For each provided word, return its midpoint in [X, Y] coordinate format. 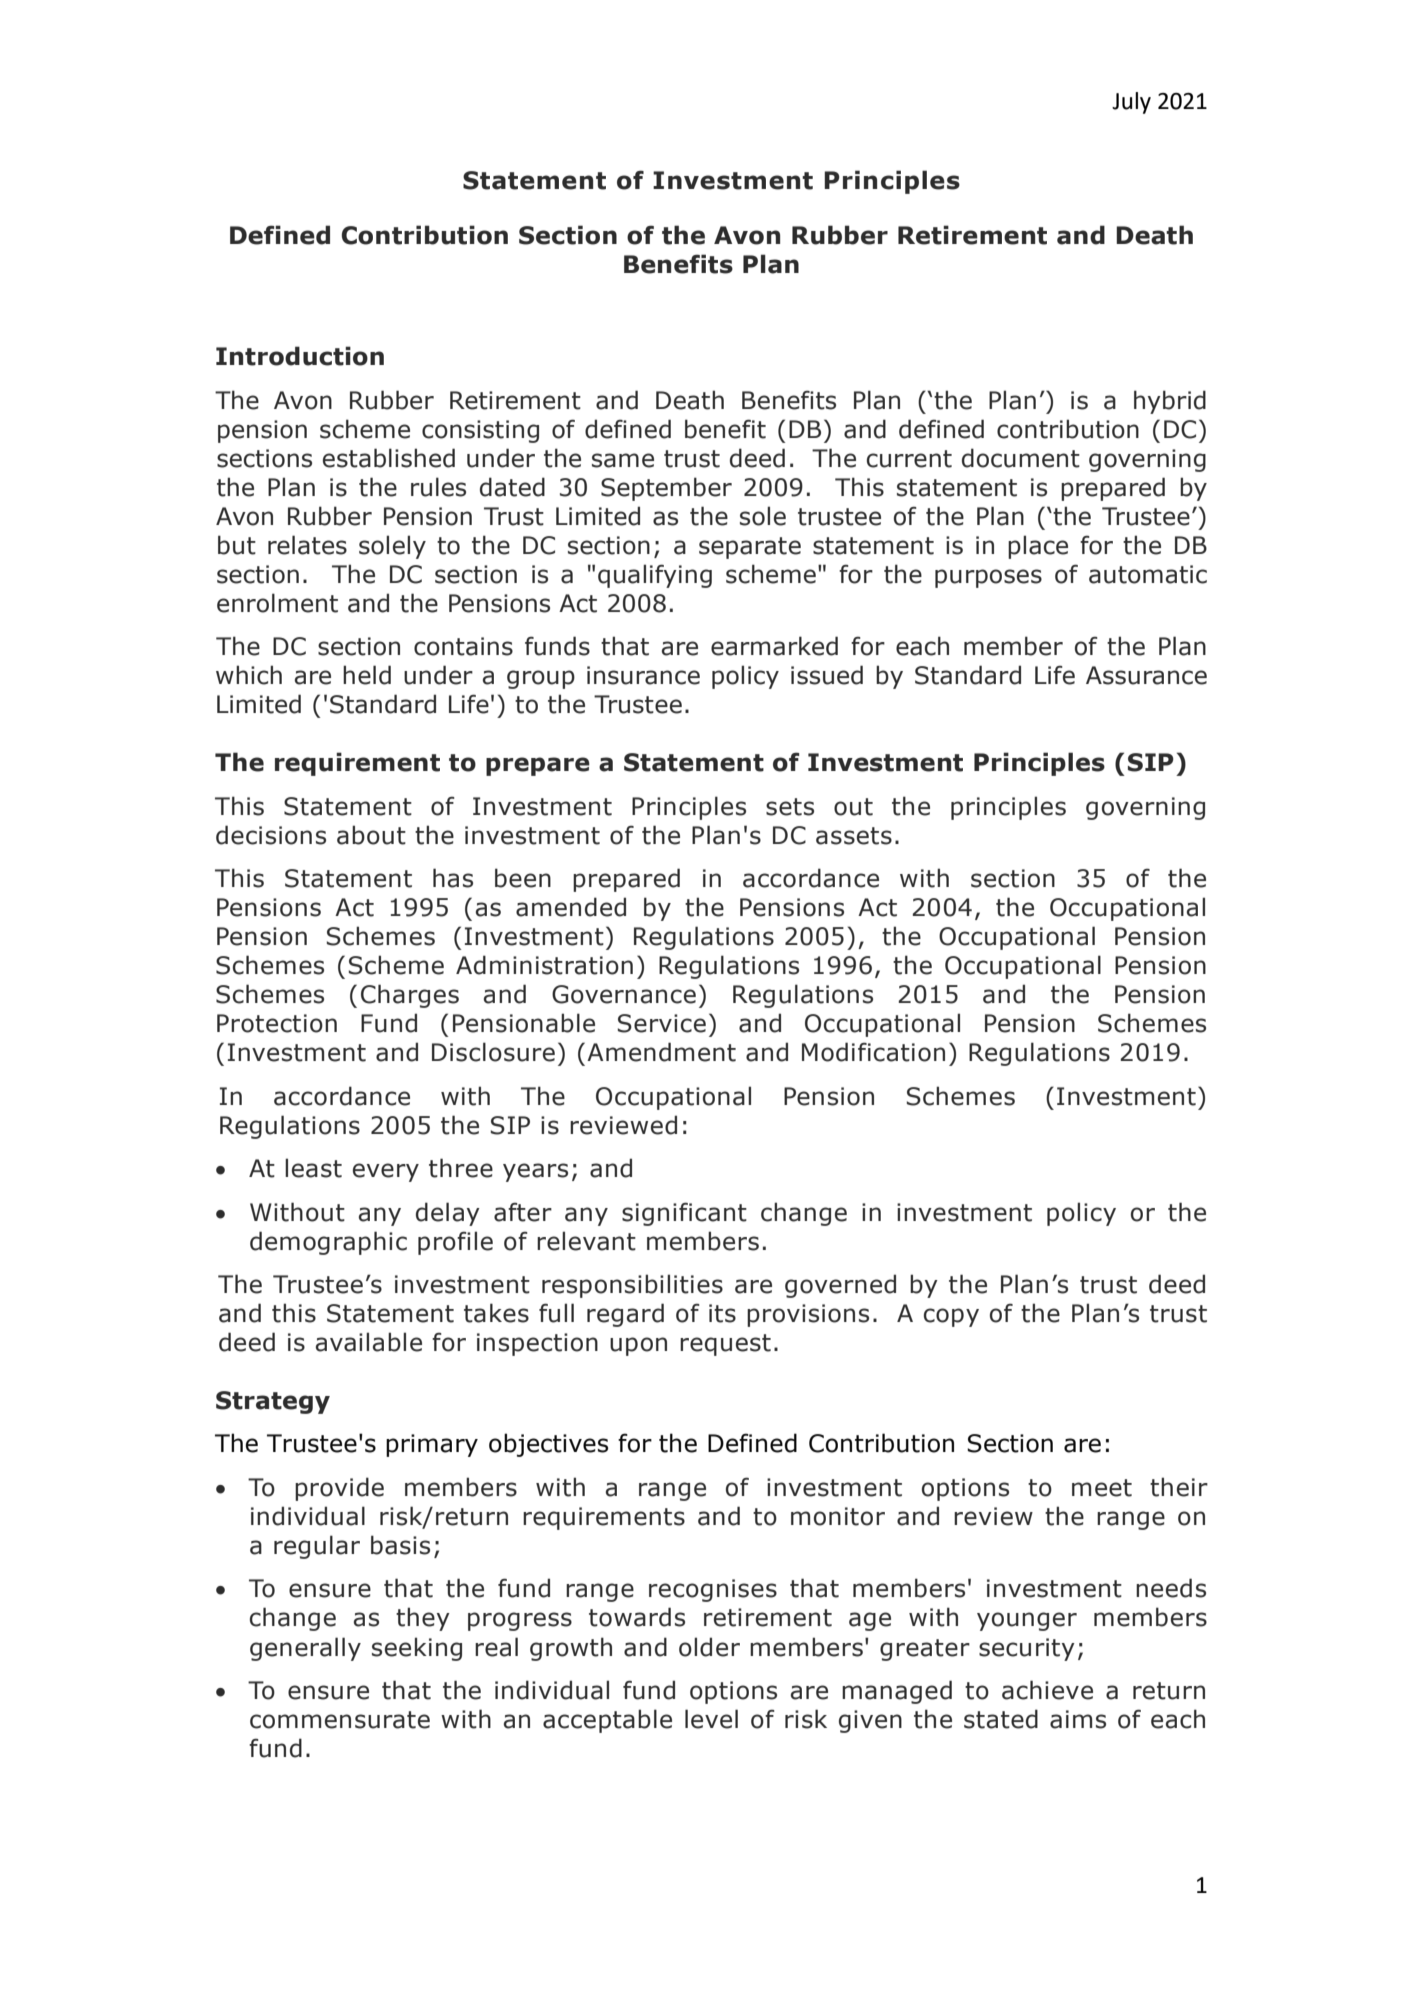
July [1131, 103]
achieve [1047, 1690]
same [623, 460]
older [709, 1647]
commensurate [340, 1720]
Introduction [300, 356]
